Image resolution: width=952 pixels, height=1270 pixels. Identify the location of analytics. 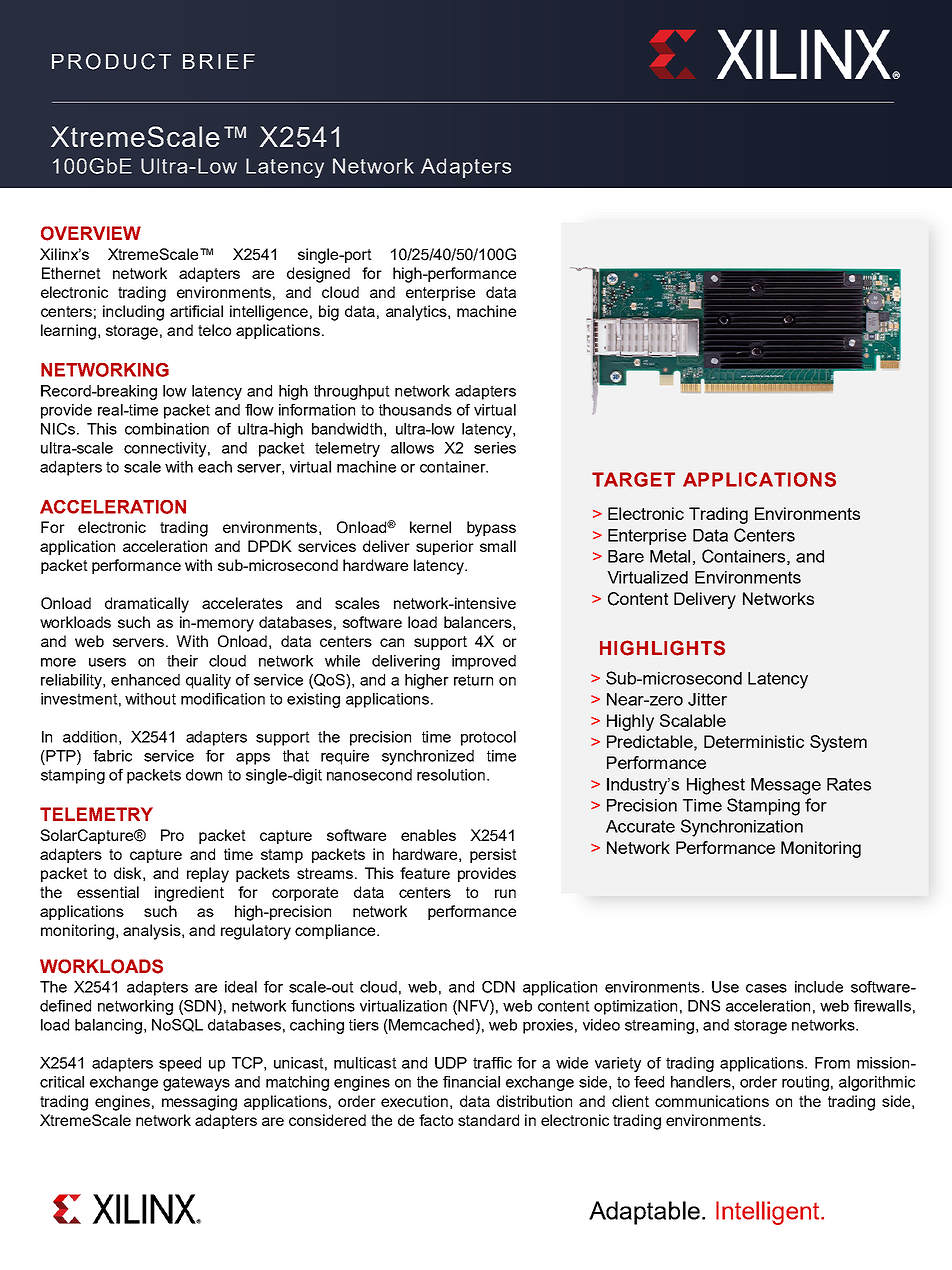
(417, 313).
